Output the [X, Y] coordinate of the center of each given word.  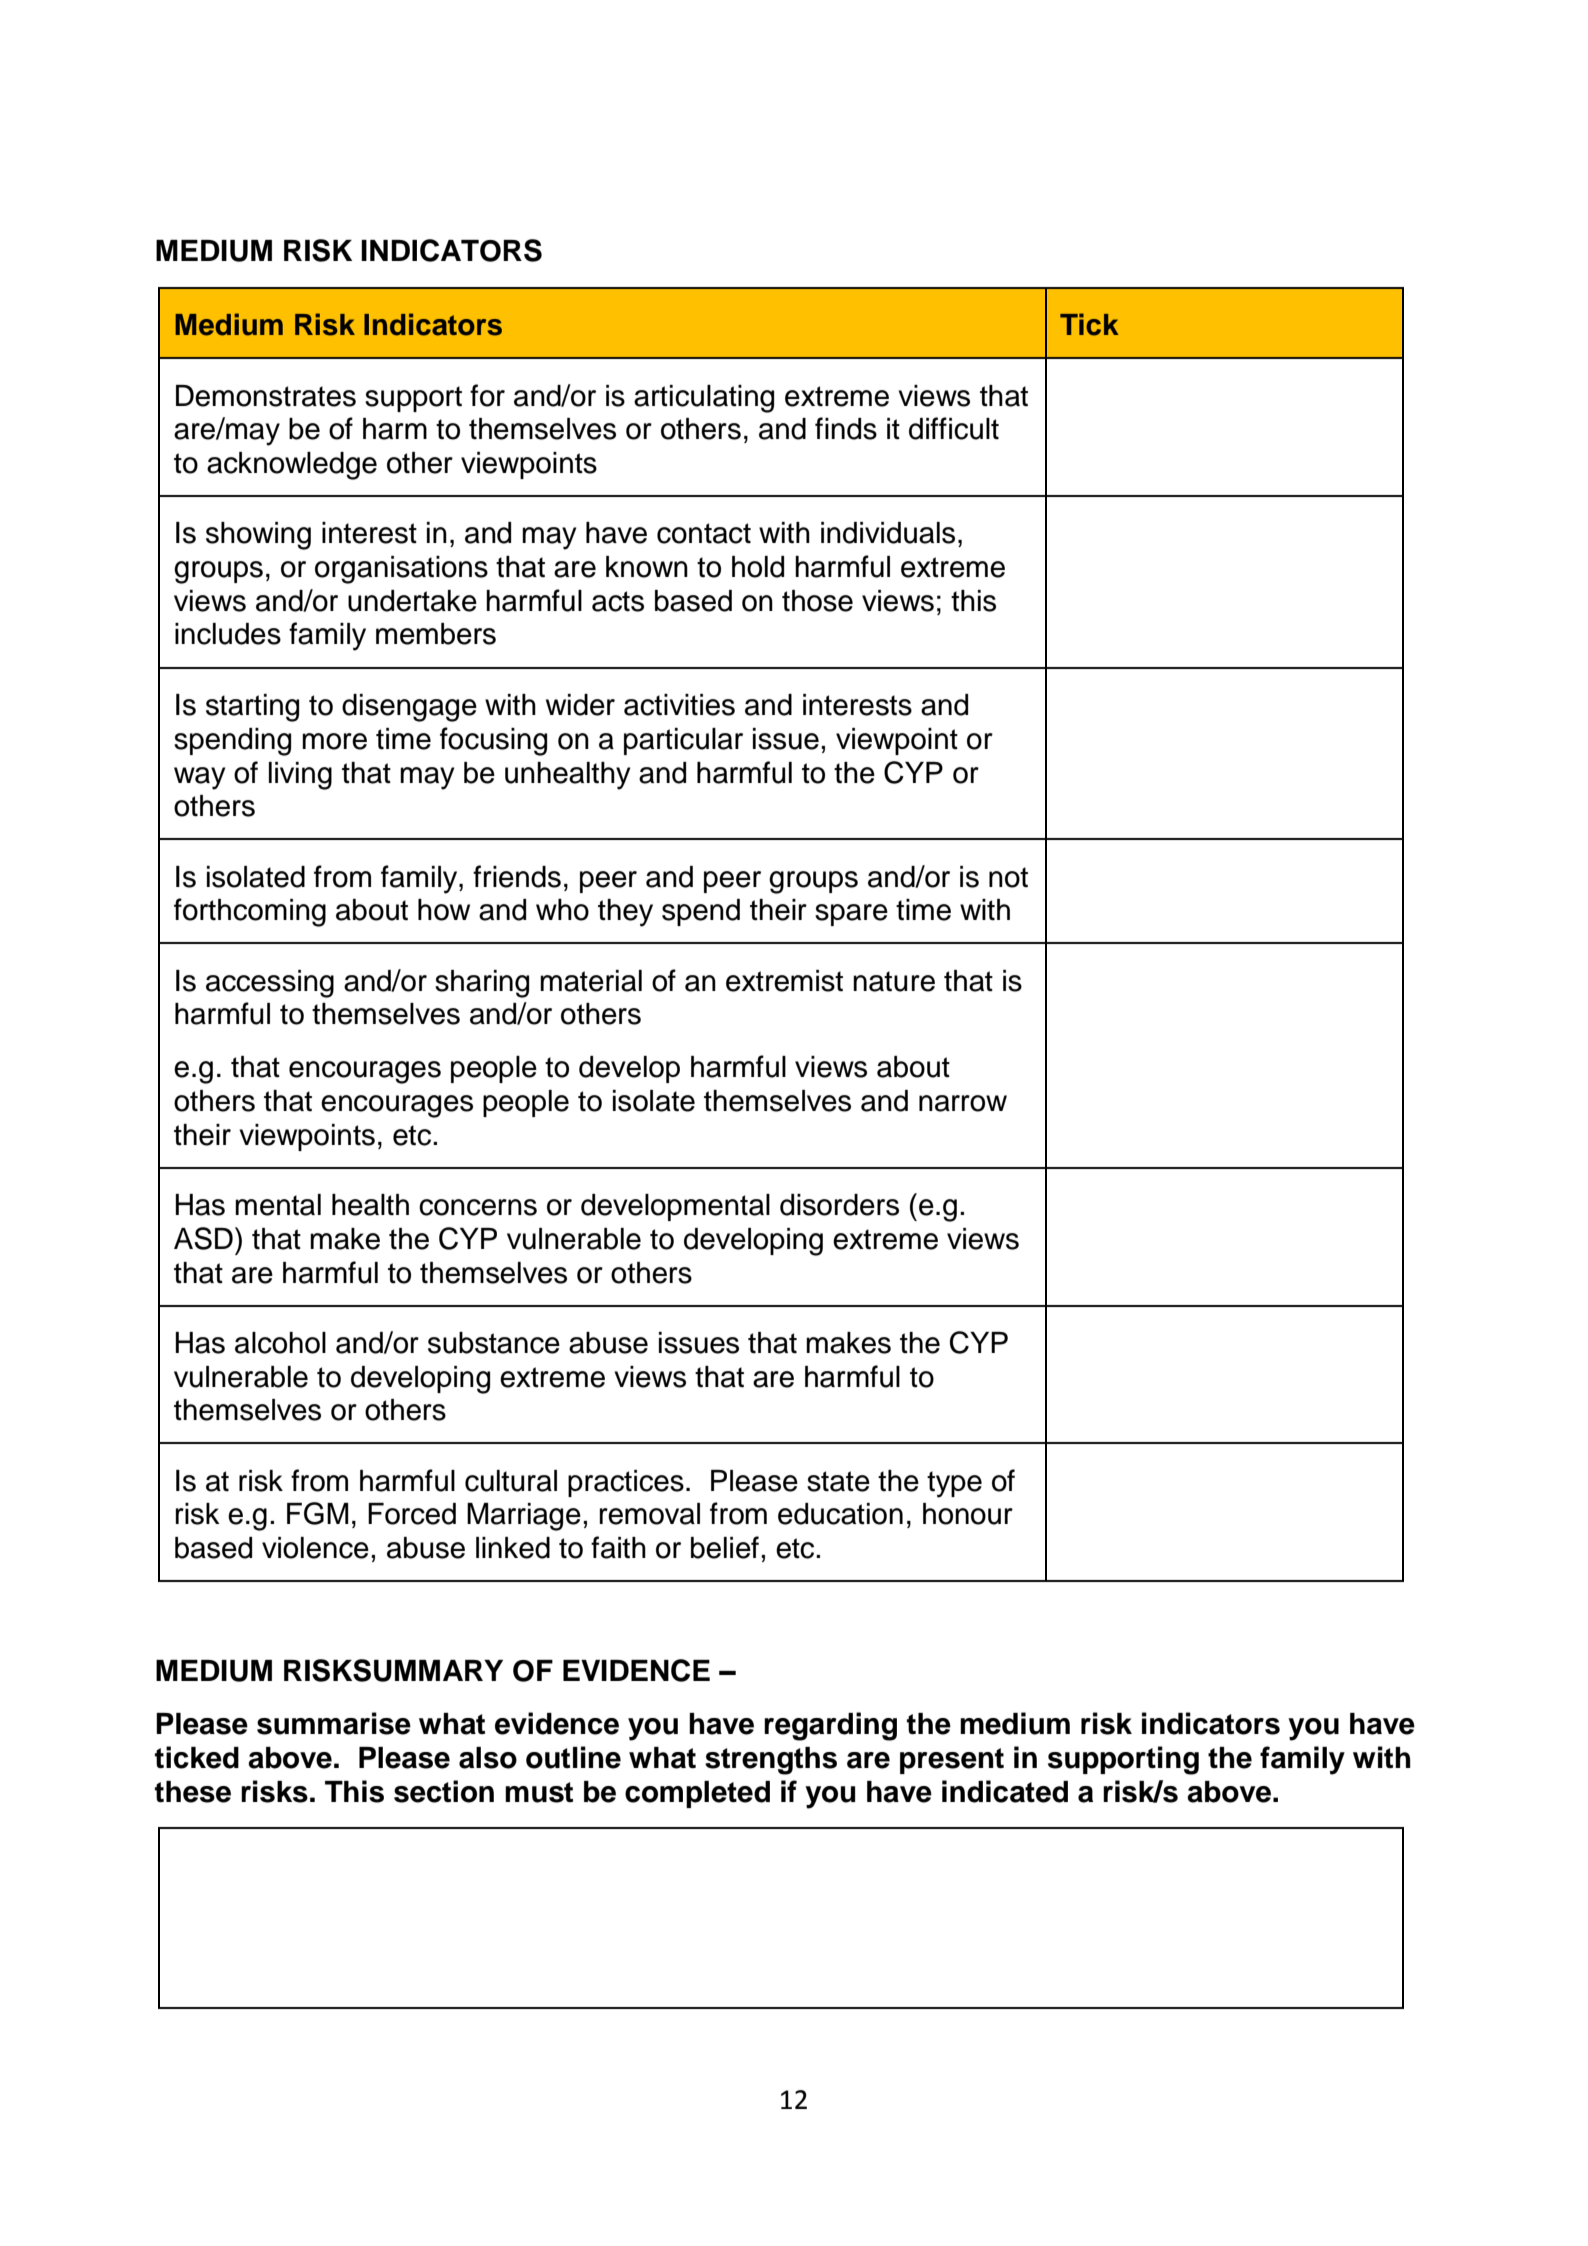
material [591, 981]
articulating [704, 399]
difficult [954, 428]
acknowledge [292, 466]
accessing [270, 984]
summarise [334, 1723]
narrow [963, 1103]
